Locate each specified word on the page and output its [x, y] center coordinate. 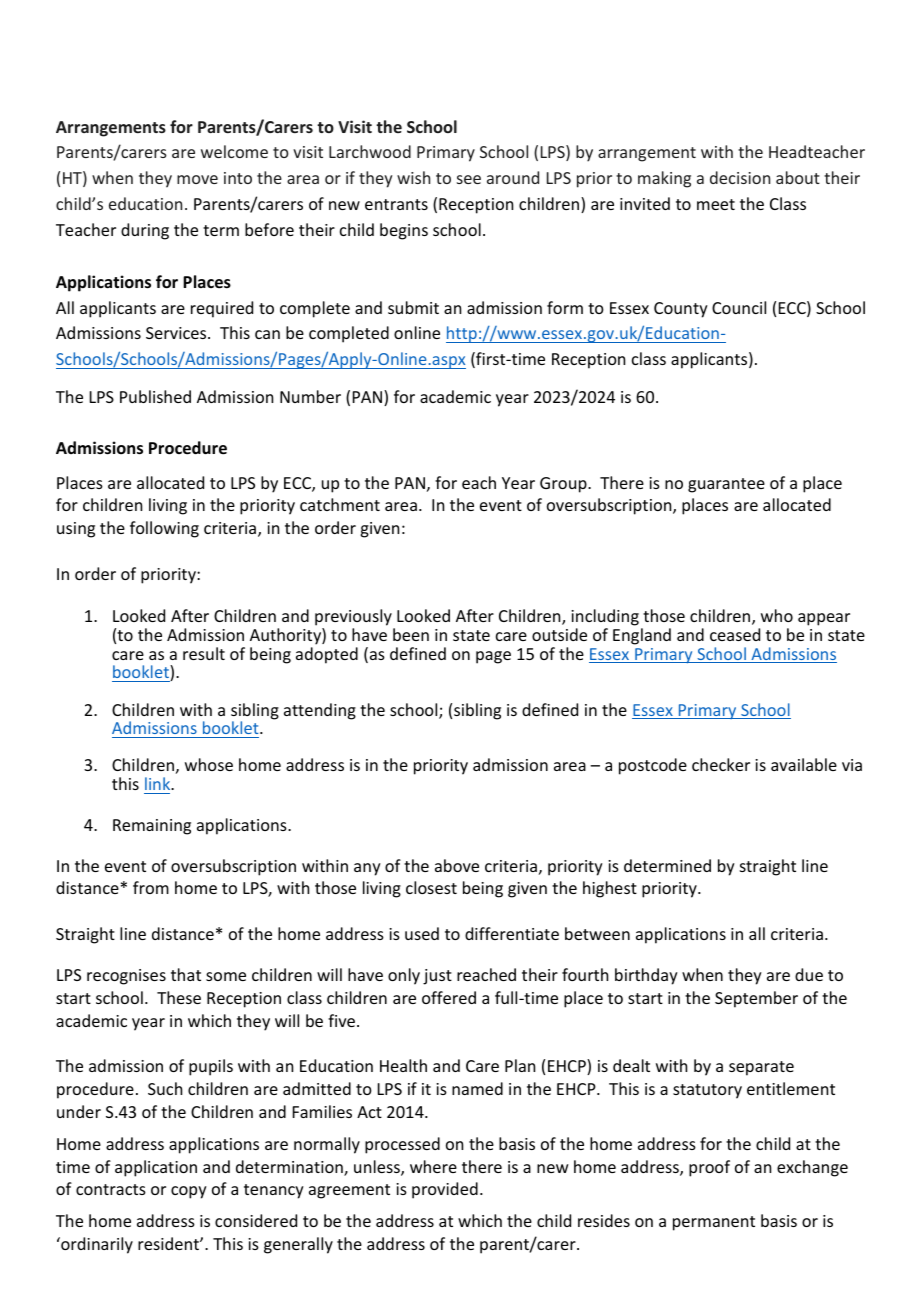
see [469, 179]
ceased [735, 634]
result [204, 653]
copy [189, 1192]
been [411, 634]
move [197, 179]
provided [445, 1190]
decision [740, 177]
